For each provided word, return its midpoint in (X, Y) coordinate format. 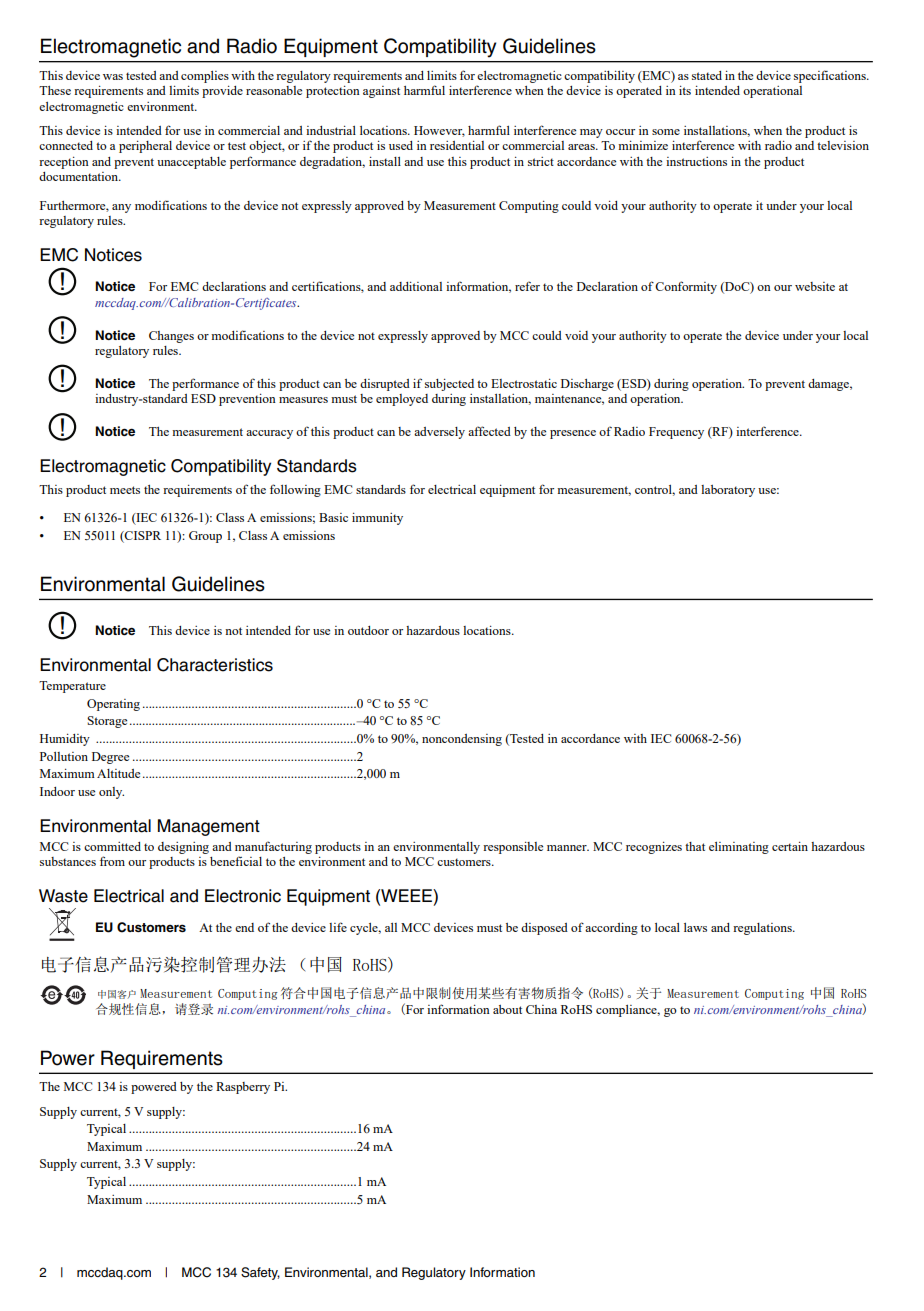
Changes (171, 337)
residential (457, 145)
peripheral (145, 147)
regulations (763, 929)
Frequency (676, 433)
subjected (449, 385)
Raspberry (243, 1088)
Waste (63, 896)
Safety (260, 1273)
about (507, 1009)
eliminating (739, 848)
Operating (113, 705)
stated (707, 75)
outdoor (368, 630)
